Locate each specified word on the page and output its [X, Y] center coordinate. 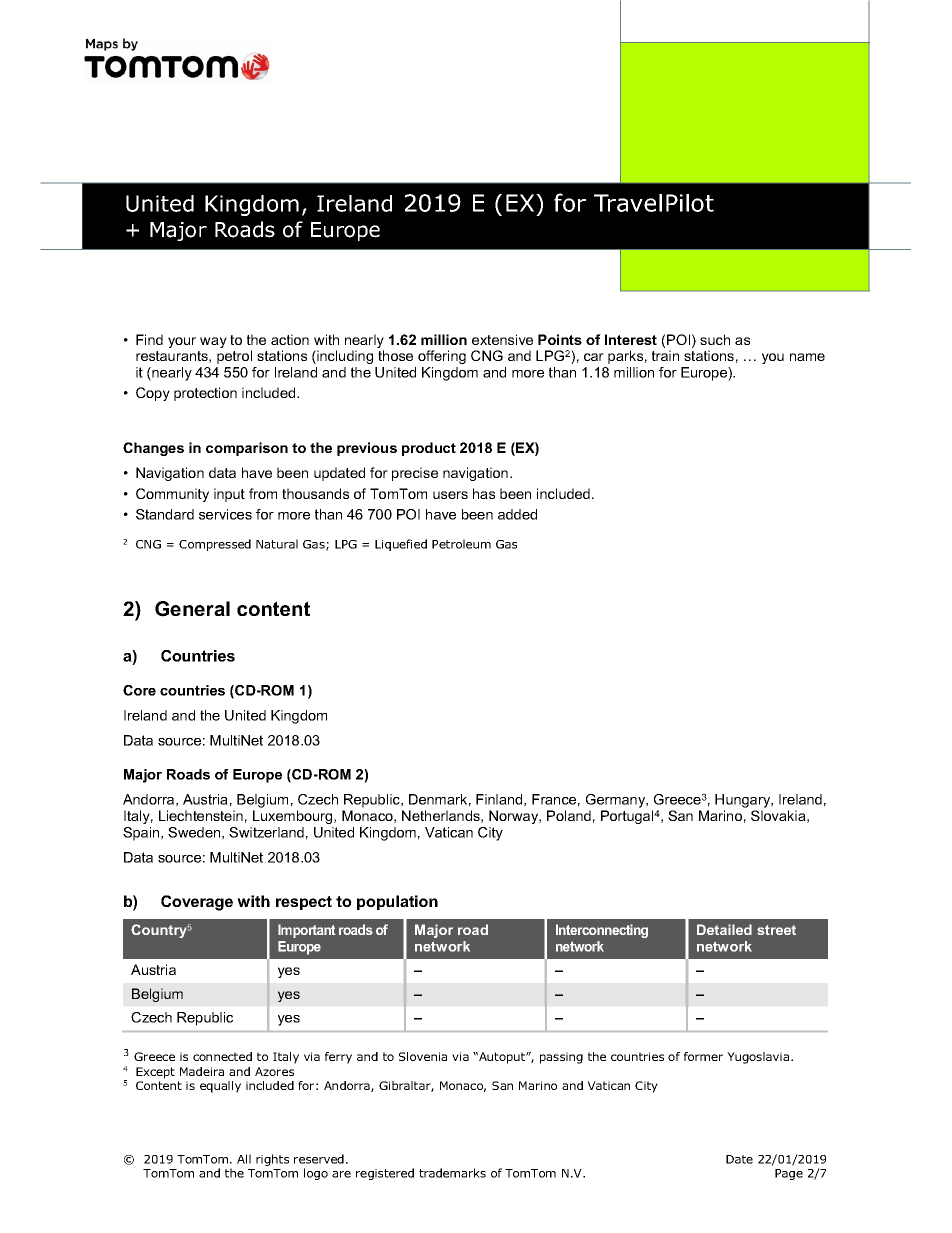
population [397, 902]
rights [272, 1160]
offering [442, 357]
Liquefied [401, 545]
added [517, 514]
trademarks [452, 1173]
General [192, 609]
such [715, 339]
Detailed [724, 929]
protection [205, 394]
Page [789, 1174]
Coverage [197, 903]
